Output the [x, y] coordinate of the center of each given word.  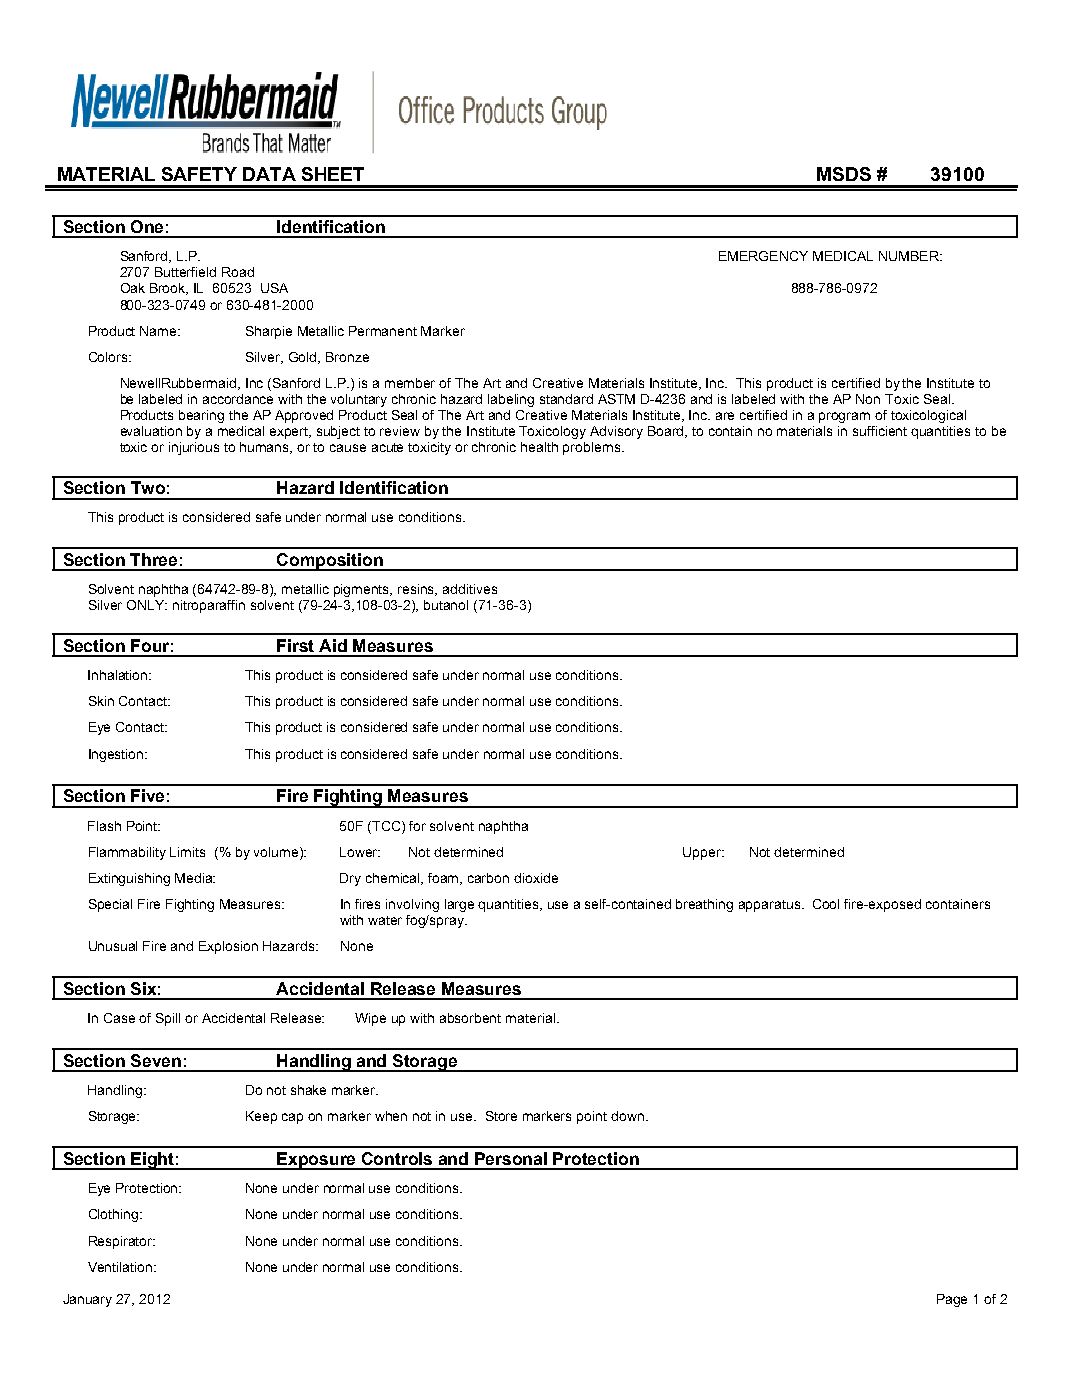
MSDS [844, 174]
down [627, 1116]
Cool [826, 904]
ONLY [147, 605]
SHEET [333, 174]
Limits [187, 852]
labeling [511, 400]
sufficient [880, 431]
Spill [168, 1019]
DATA [269, 174]
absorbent [470, 1018]
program [844, 417]
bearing [201, 416]
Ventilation [121, 1267]
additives [470, 589]
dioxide [536, 878]
